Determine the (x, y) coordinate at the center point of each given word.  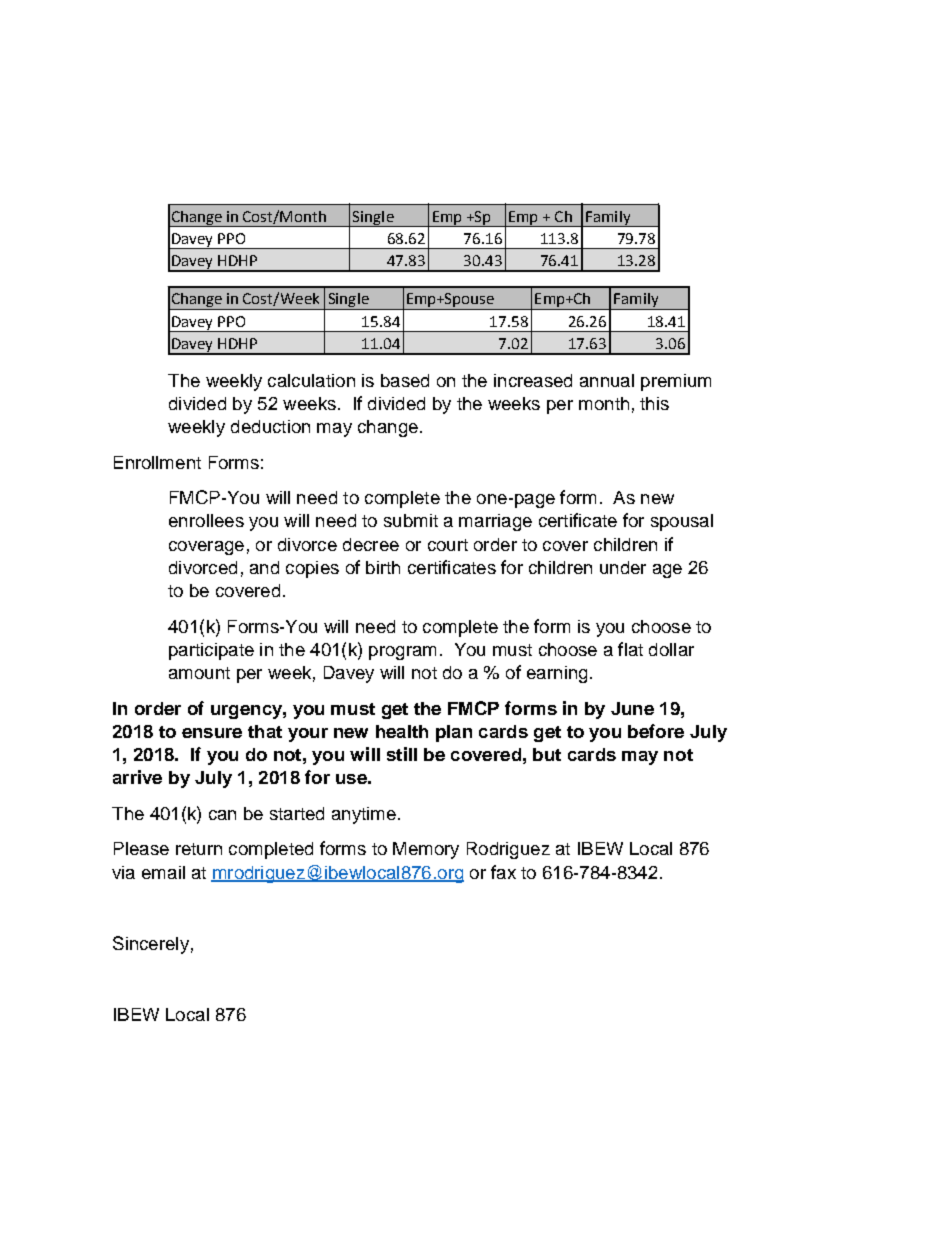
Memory (426, 850)
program (402, 653)
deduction (270, 426)
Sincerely (151, 945)
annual (607, 380)
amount (199, 673)
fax (503, 872)
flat (630, 649)
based (405, 380)
